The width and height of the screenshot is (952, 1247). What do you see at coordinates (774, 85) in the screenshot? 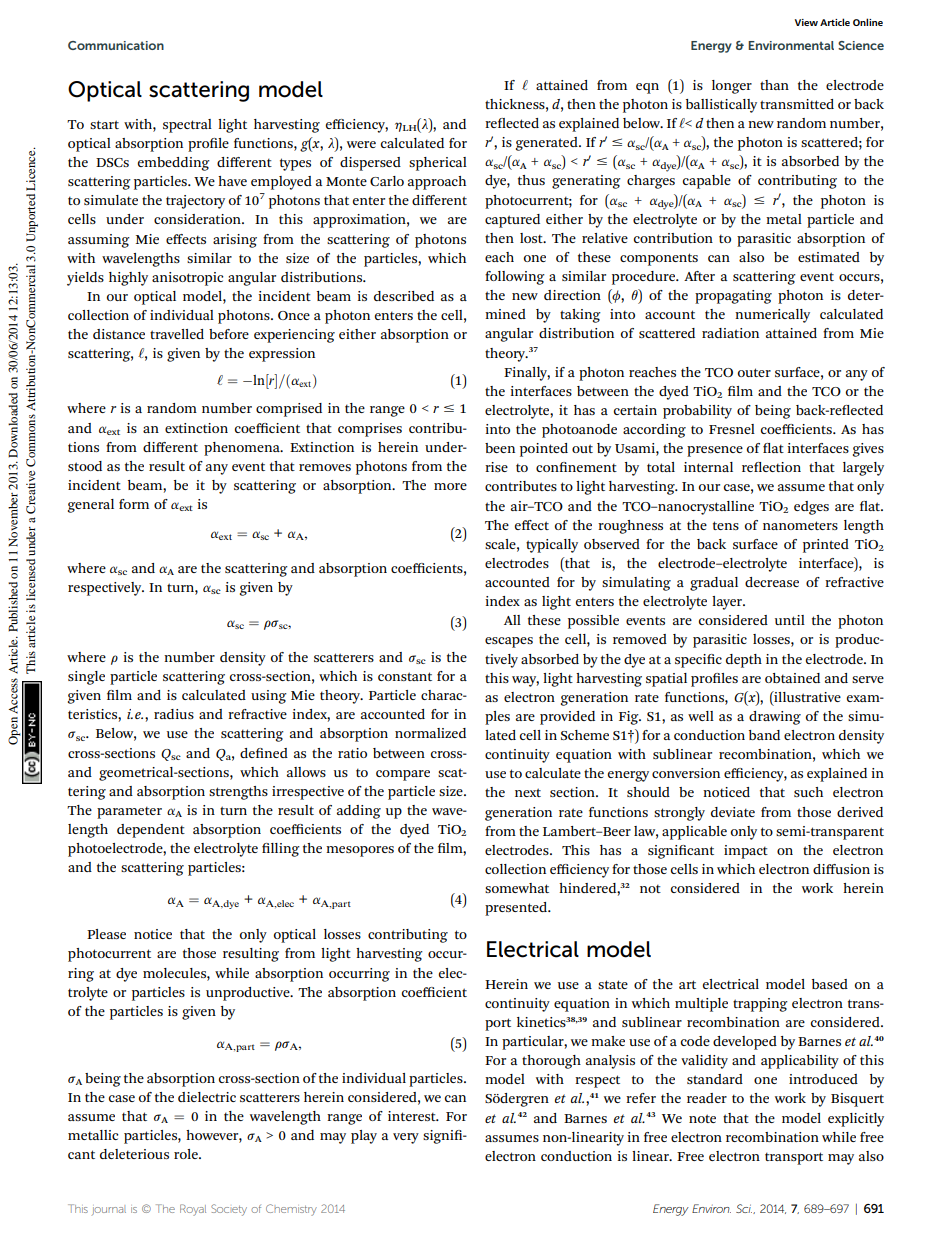
I see `than` at bounding box center [774, 85].
